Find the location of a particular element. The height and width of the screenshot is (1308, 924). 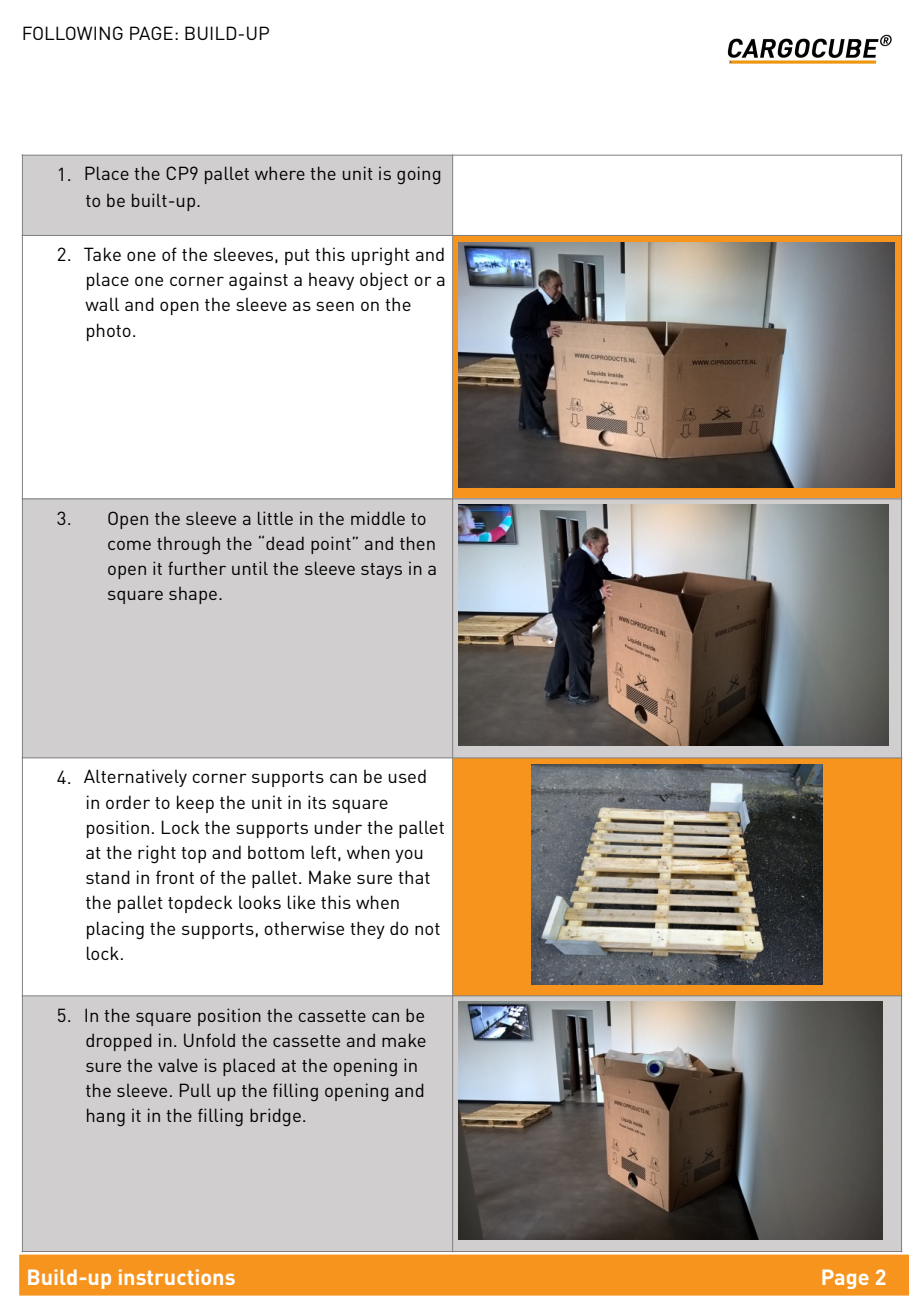

FOLLOWING is located at coordinates (73, 33).
